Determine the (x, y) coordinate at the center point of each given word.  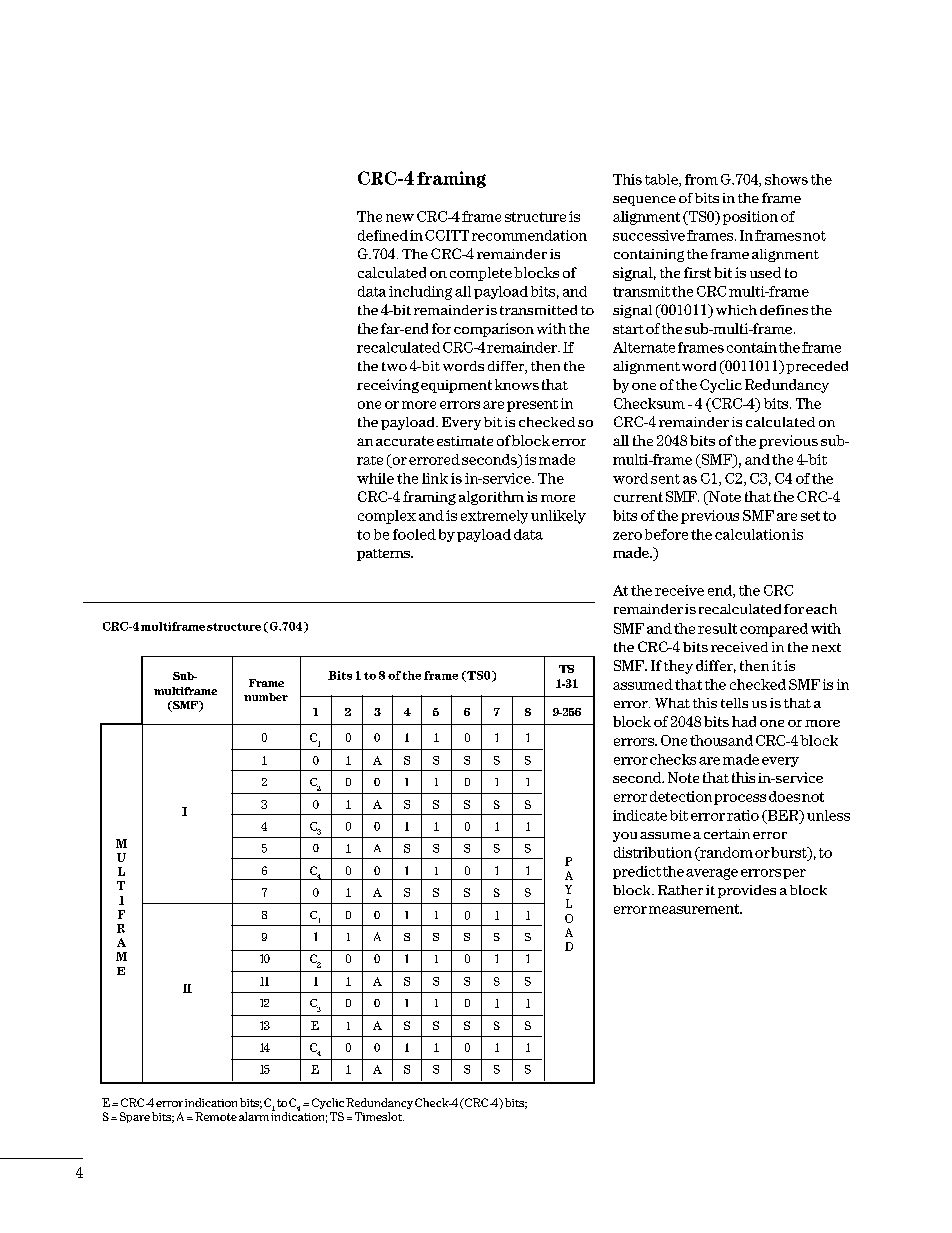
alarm (254, 1116)
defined (383, 235)
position (750, 218)
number (266, 697)
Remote (216, 1116)
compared (774, 630)
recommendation (529, 235)
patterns (384, 555)
